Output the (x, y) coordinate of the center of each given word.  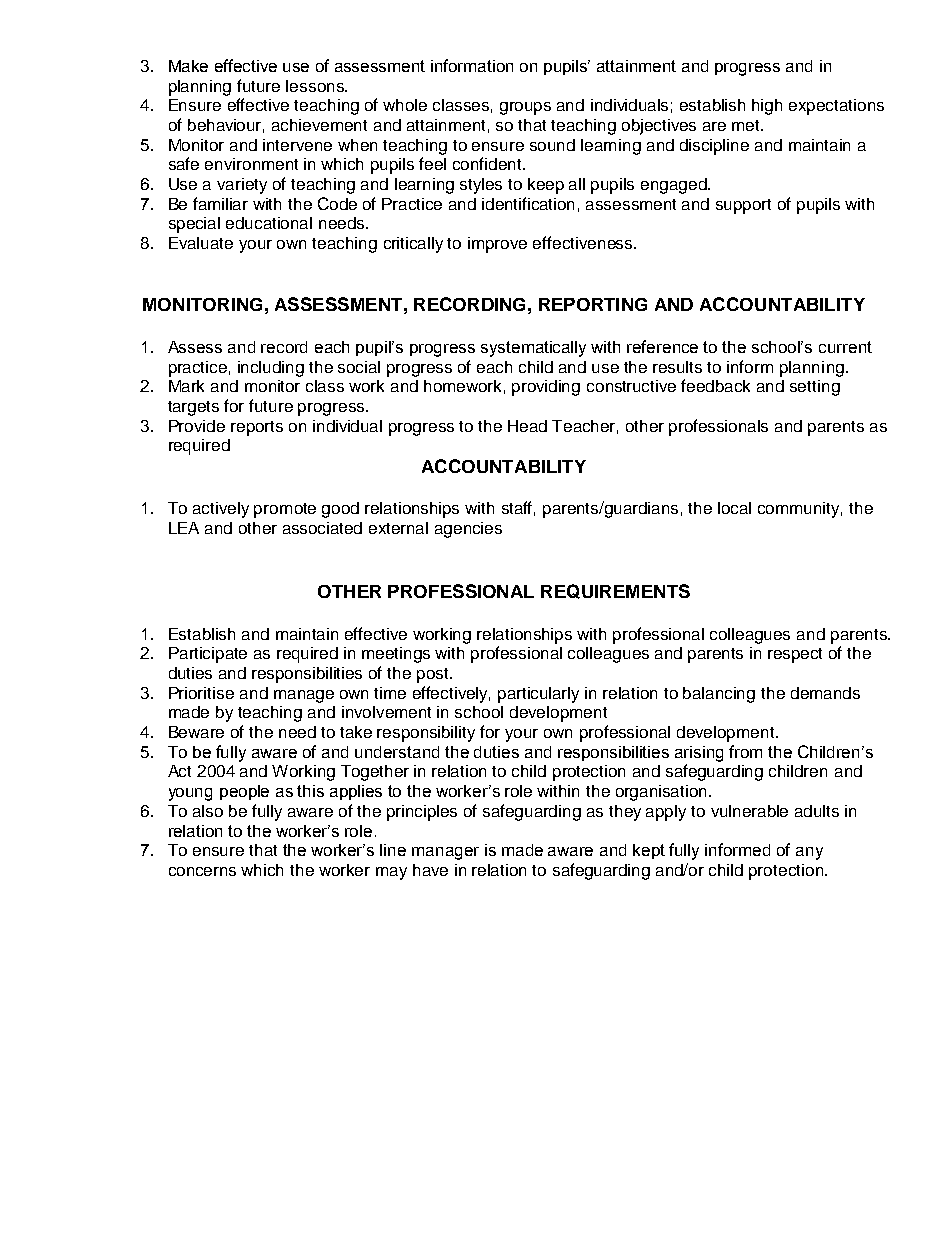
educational (269, 223)
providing (546, 388)
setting (815, 388)
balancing (719, 695)
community (800, 510)
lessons (316, 86)
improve (497, 245)
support (743, 206)
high (767, 107)
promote (285, 510)
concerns (202, 871)
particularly (538, 695)
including (271, 369)
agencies (468, 530)
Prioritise (201, 693)
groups (525, 108)
